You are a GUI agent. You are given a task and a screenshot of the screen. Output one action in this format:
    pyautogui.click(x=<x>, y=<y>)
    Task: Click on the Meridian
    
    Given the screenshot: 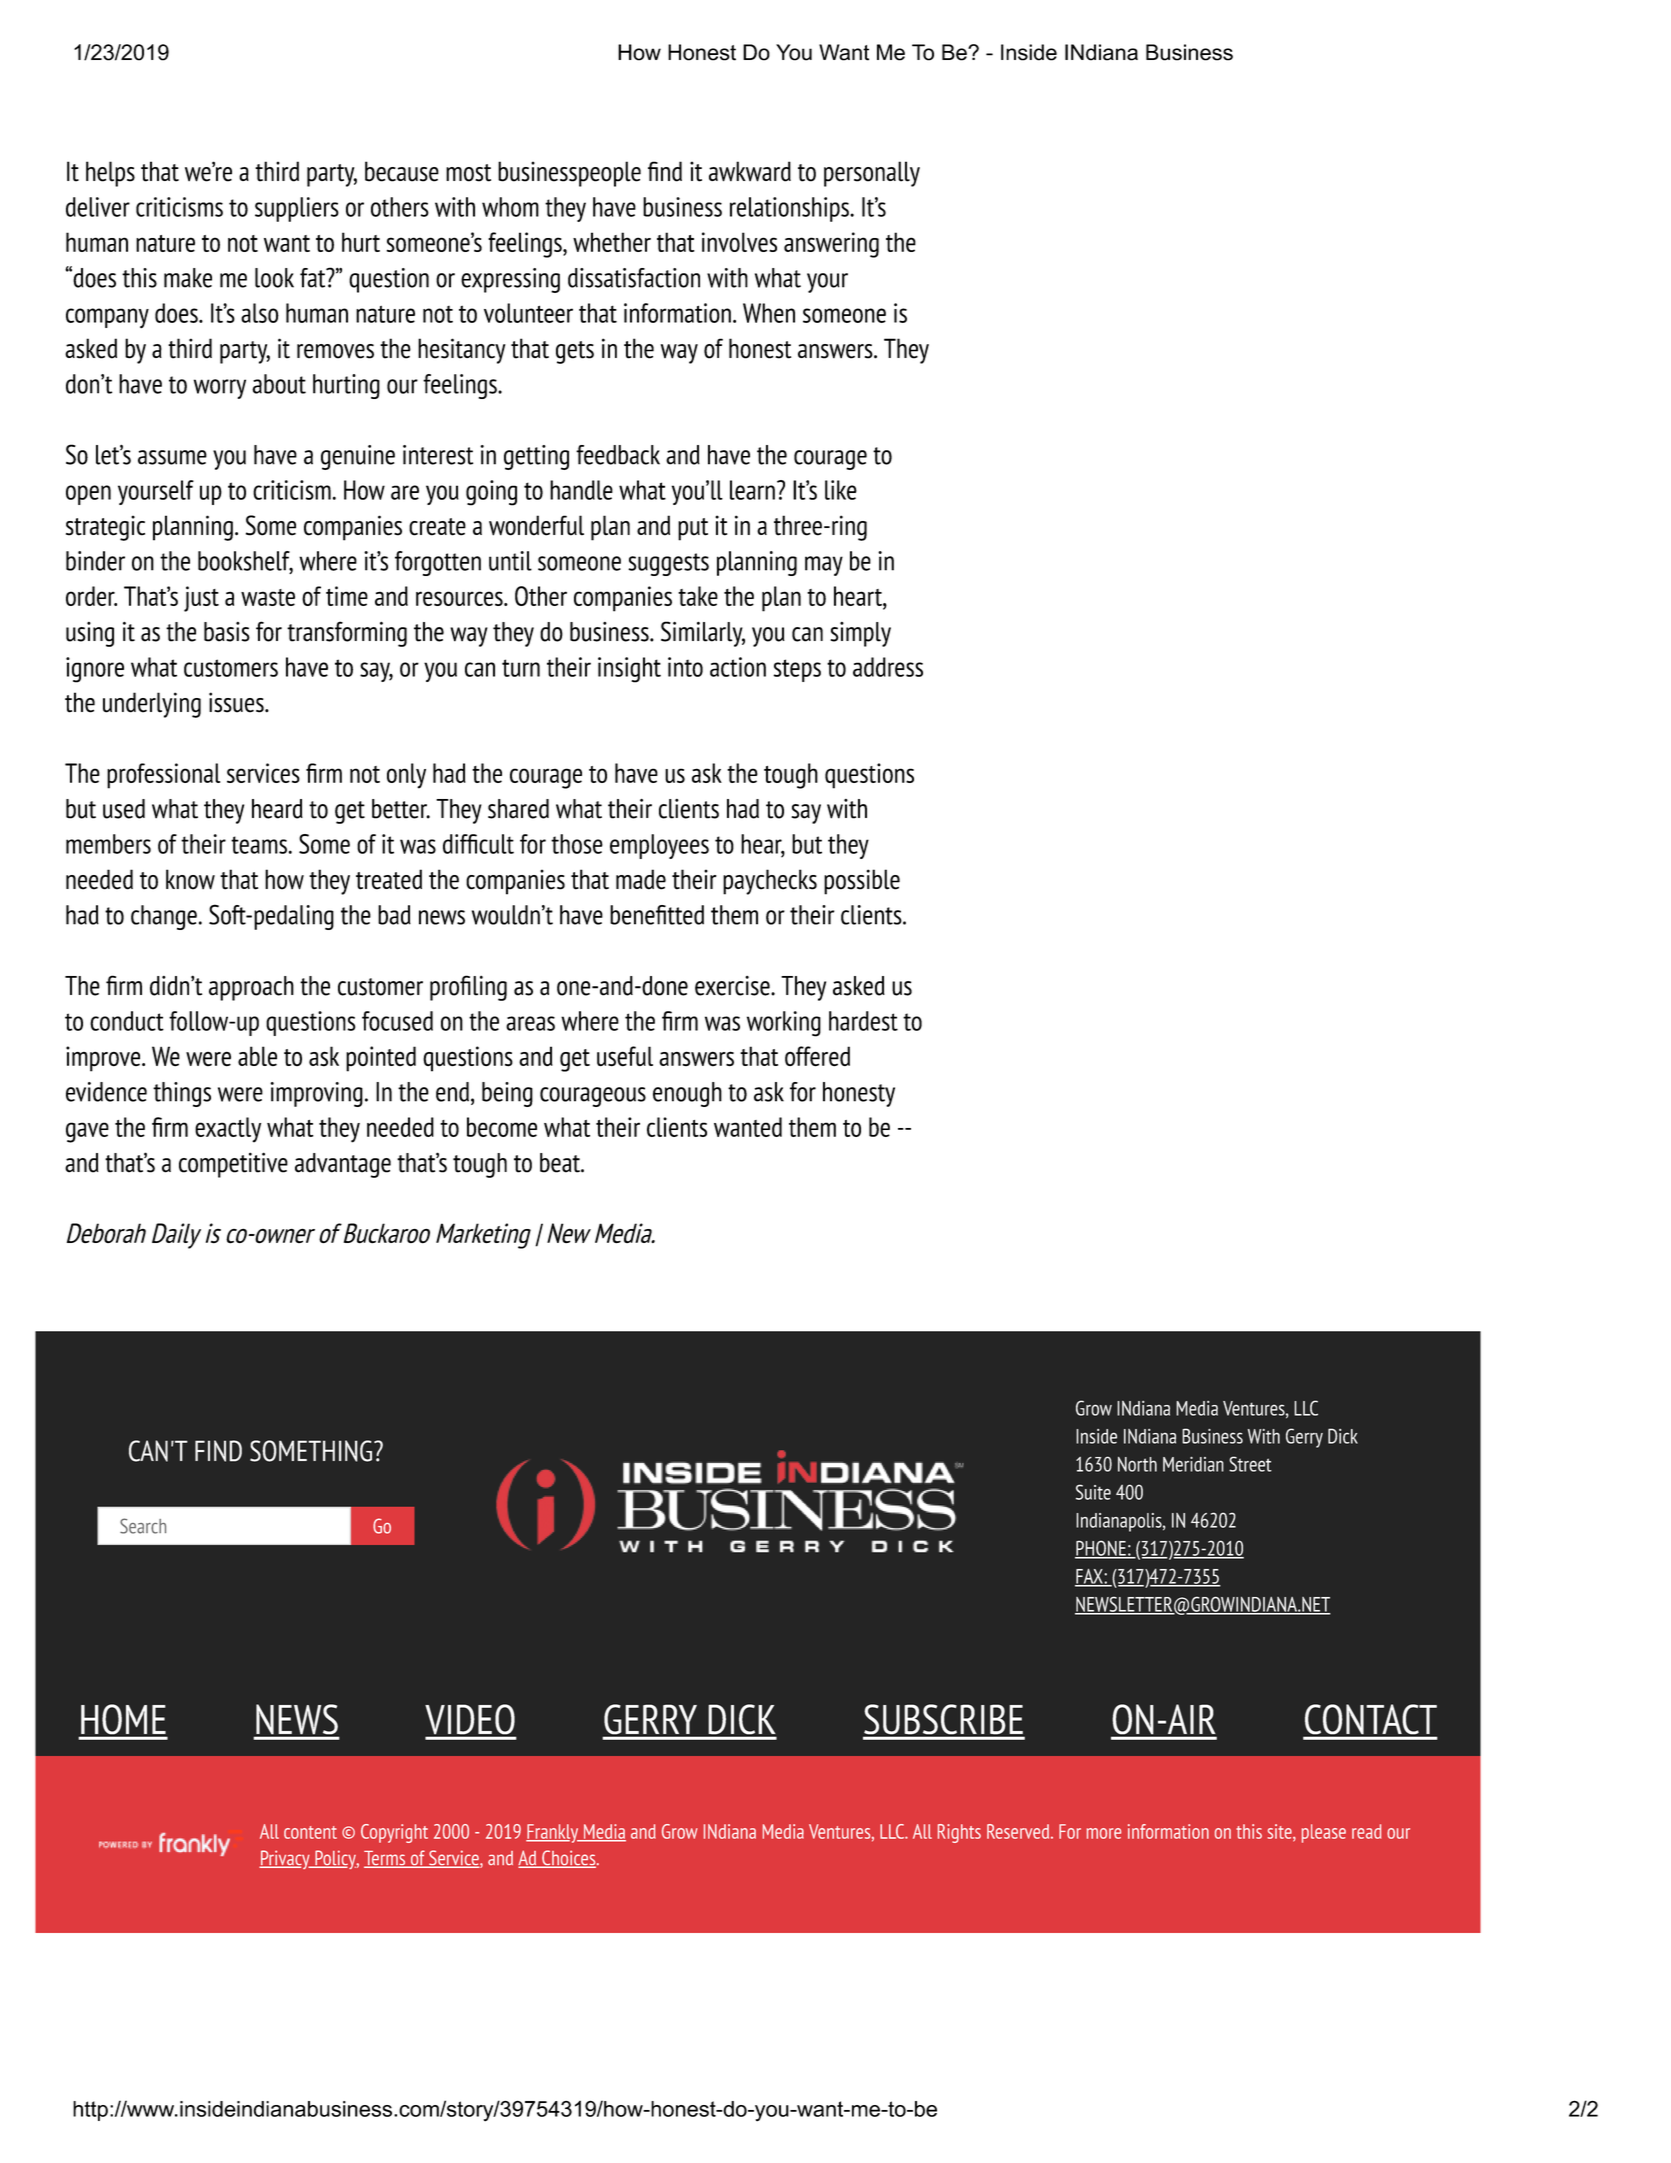 What is the action you would take?
    pyautogui.click(x=1193, y=1464)
